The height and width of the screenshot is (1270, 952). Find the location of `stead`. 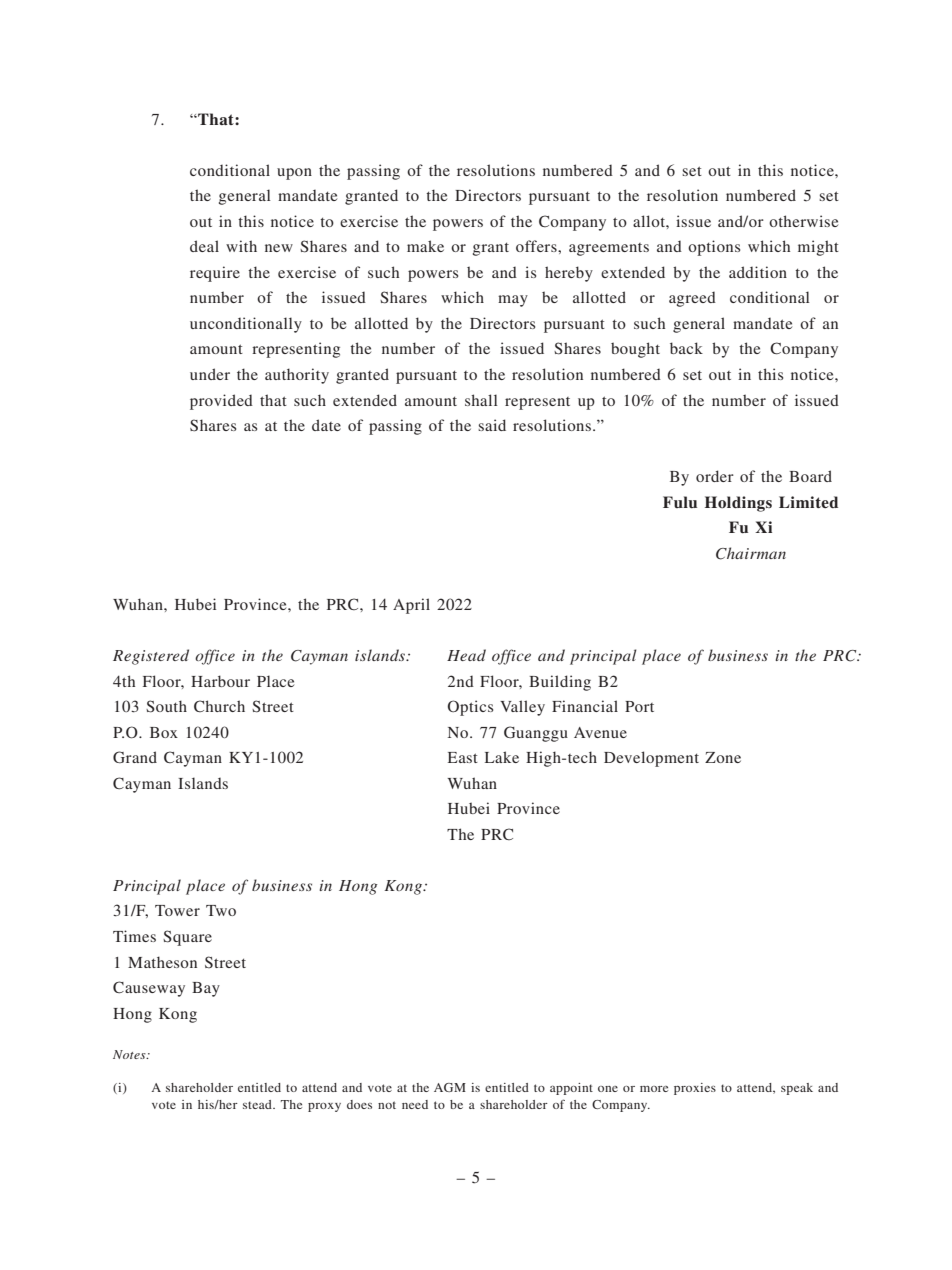

stead is located at coordinates (258, 1104).
